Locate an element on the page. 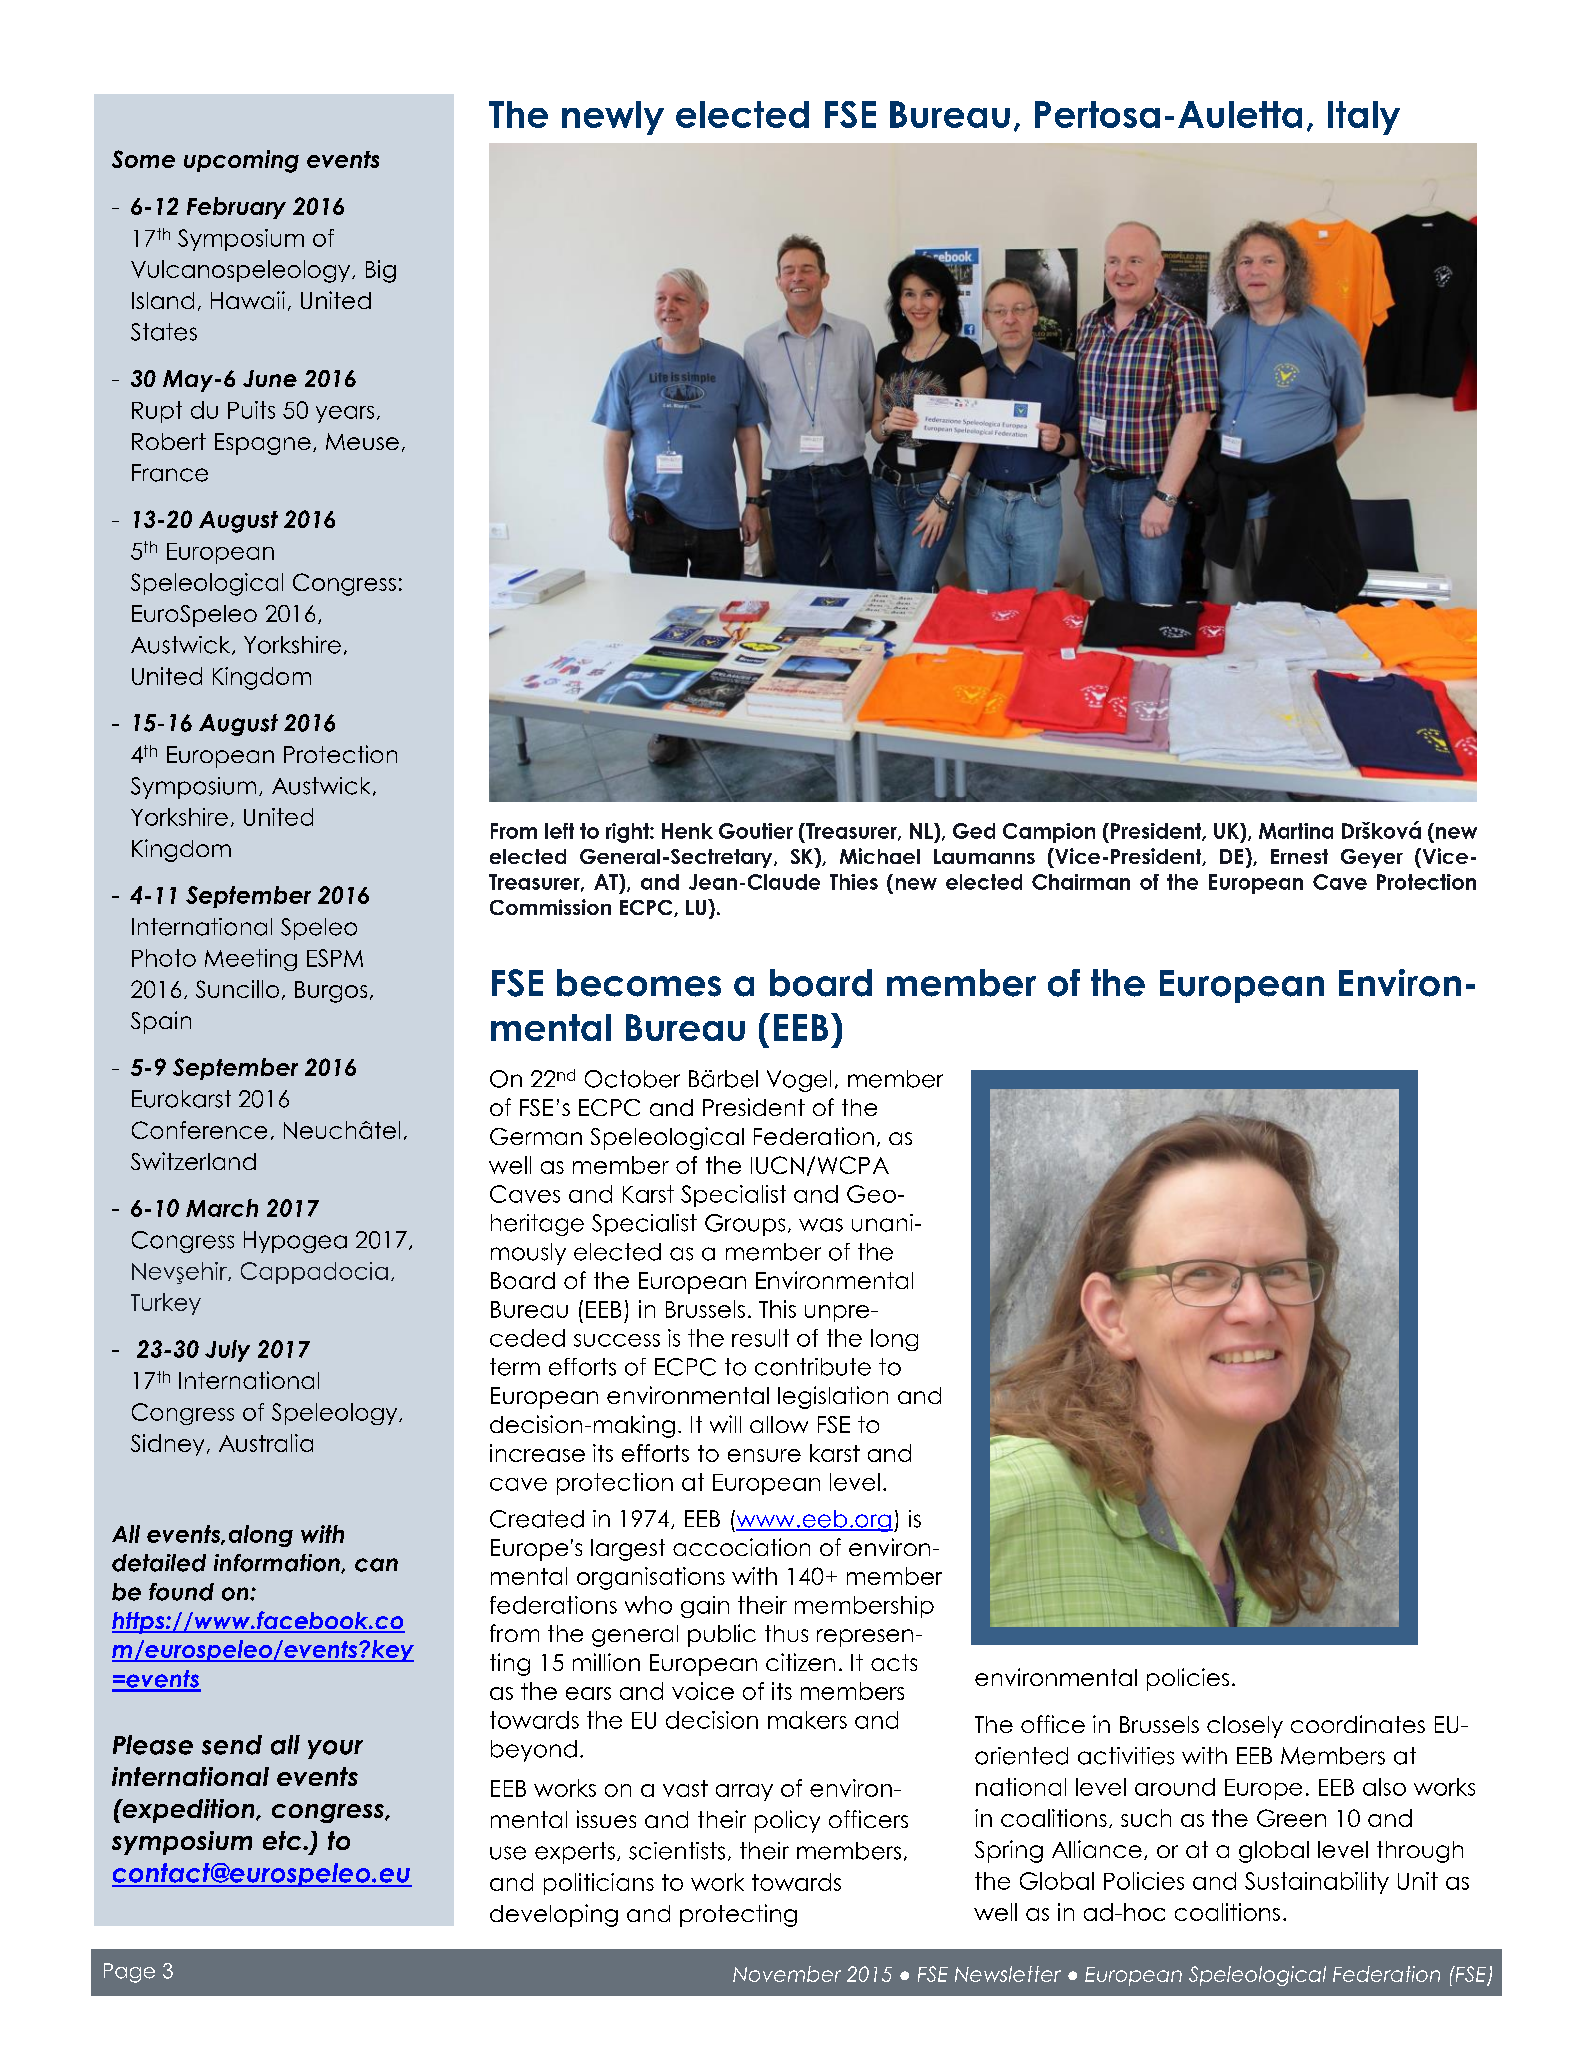 Image resolution: width=1596 pixels, height=2066 pixels. legislation is located at coordinates (833, 1397).
